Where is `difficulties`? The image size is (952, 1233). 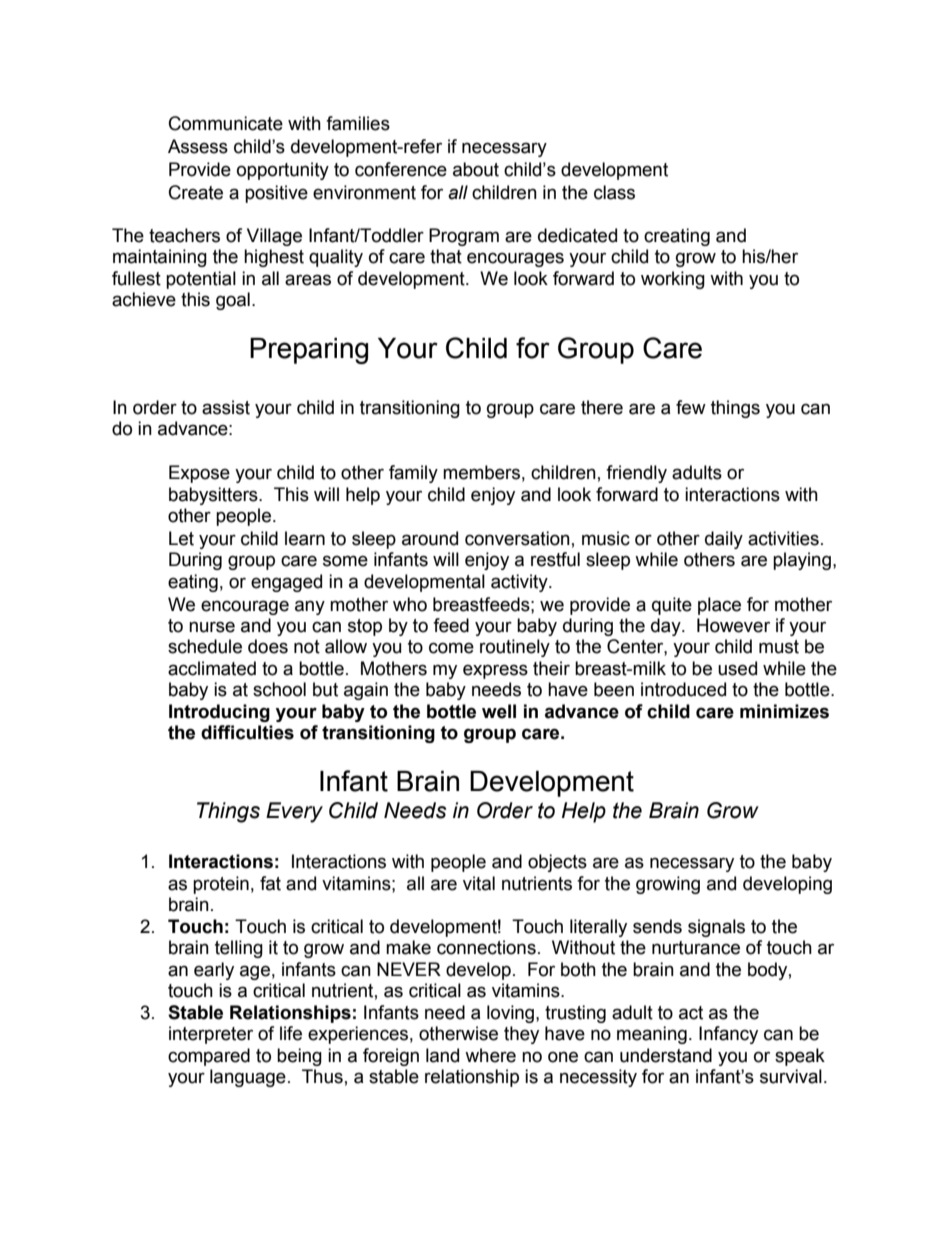 difficulties is located at coordinates (247, 732).
